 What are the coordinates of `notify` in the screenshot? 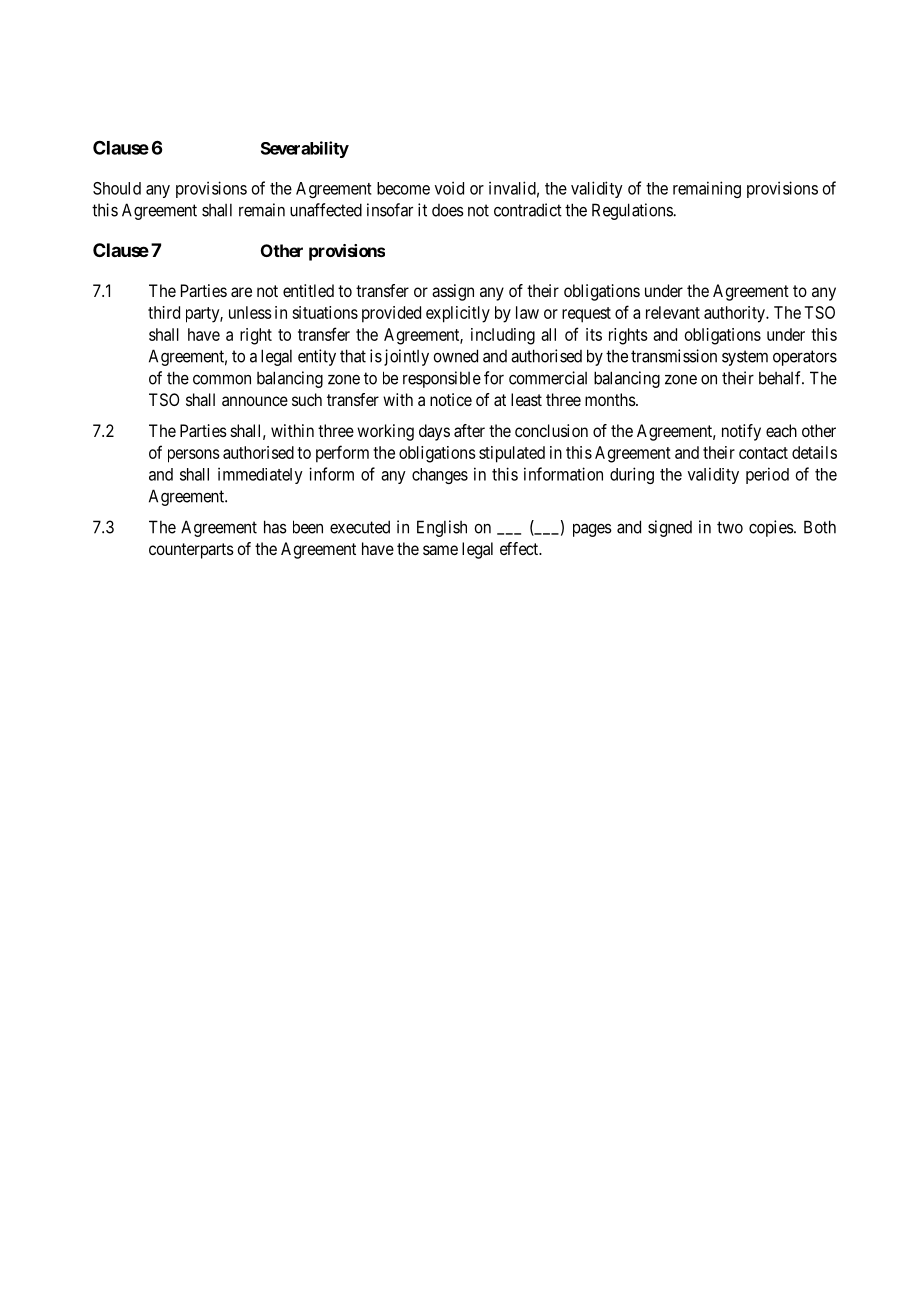 It's located at (741, 432).
